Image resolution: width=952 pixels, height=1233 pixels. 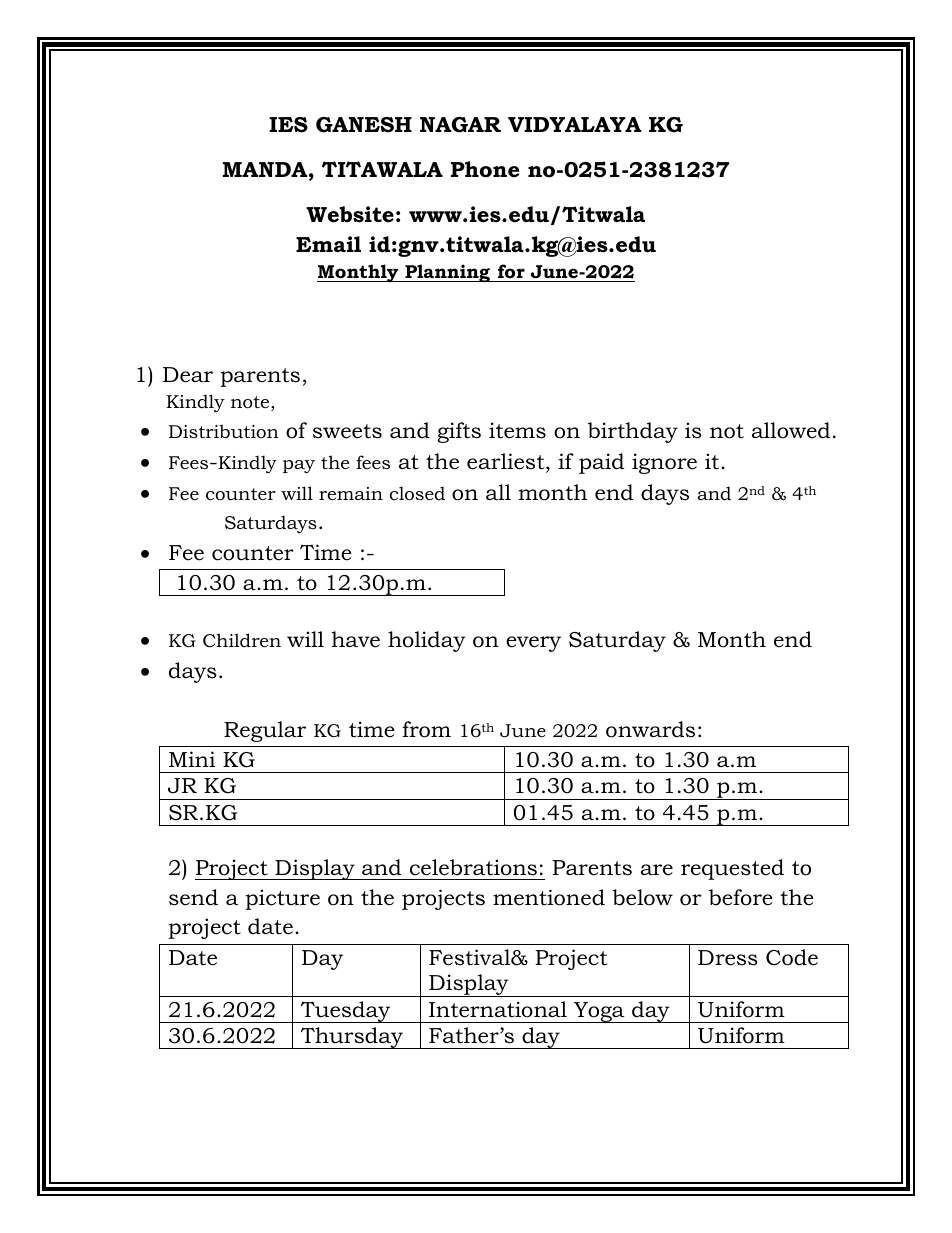 What do you see at coordinates (426, 729) in the image?
I see `from` at bounding box center [426, 729].
